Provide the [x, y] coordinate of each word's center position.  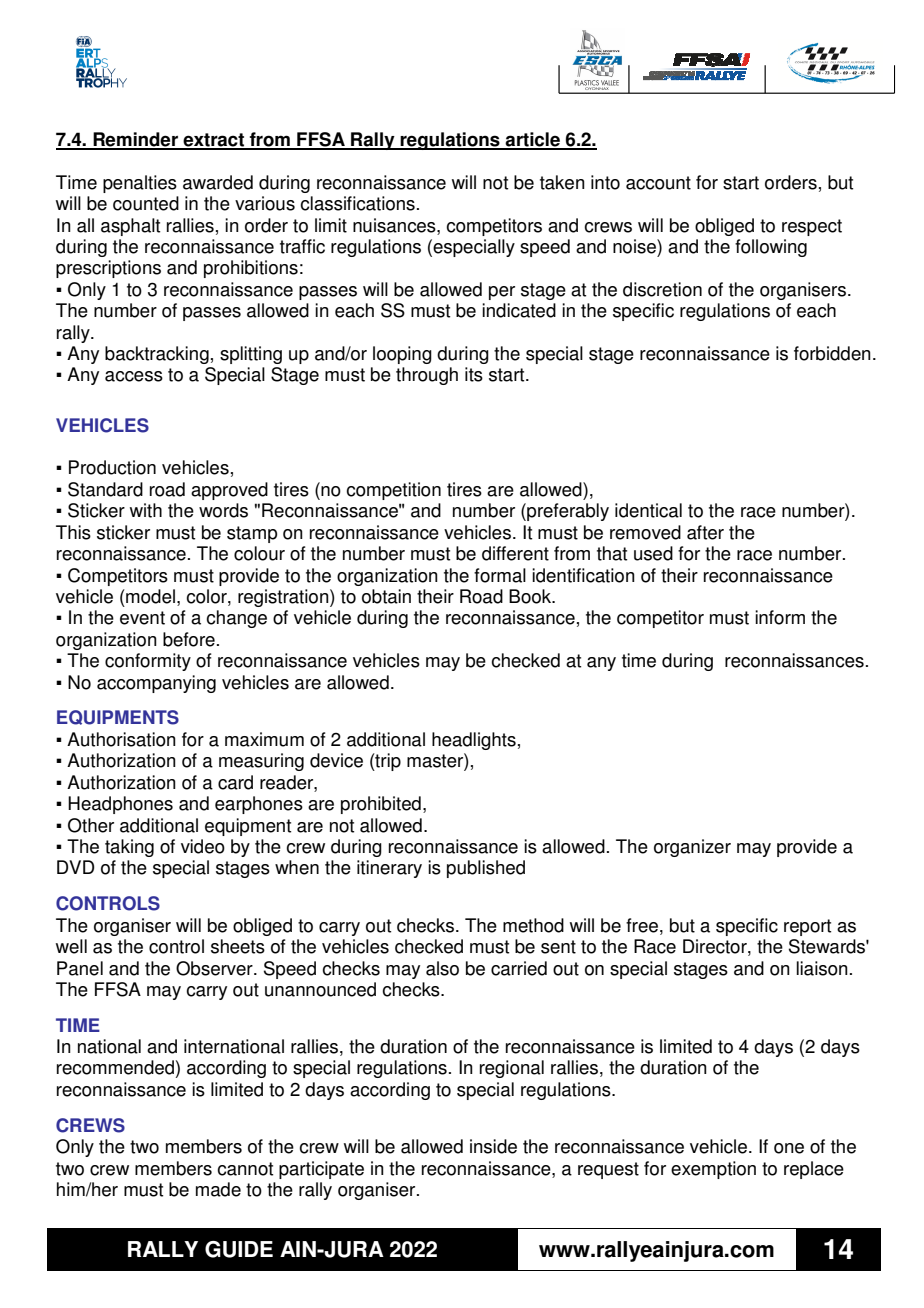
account [658, 183]
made [218, 1189]
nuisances [395, 225]
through [427, 376]
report [807, 927]
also [442, 968]
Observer [215, 968]
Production [112, 467]
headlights [474, 741]
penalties [140, 184]
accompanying [156, 684]
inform [780, 617]
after [705, 532]
